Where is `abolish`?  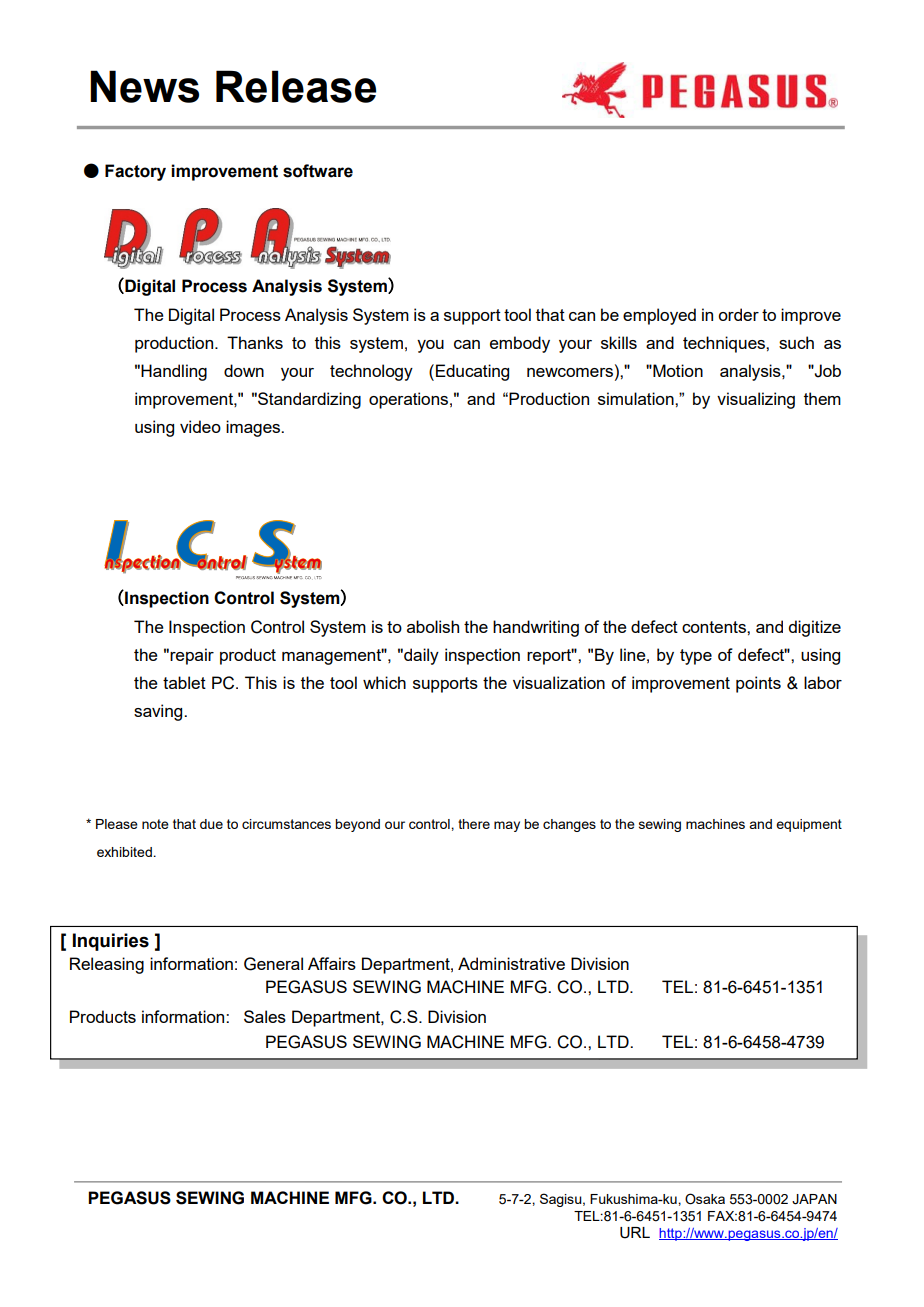
abolish is located at coordinates (433, 626).
